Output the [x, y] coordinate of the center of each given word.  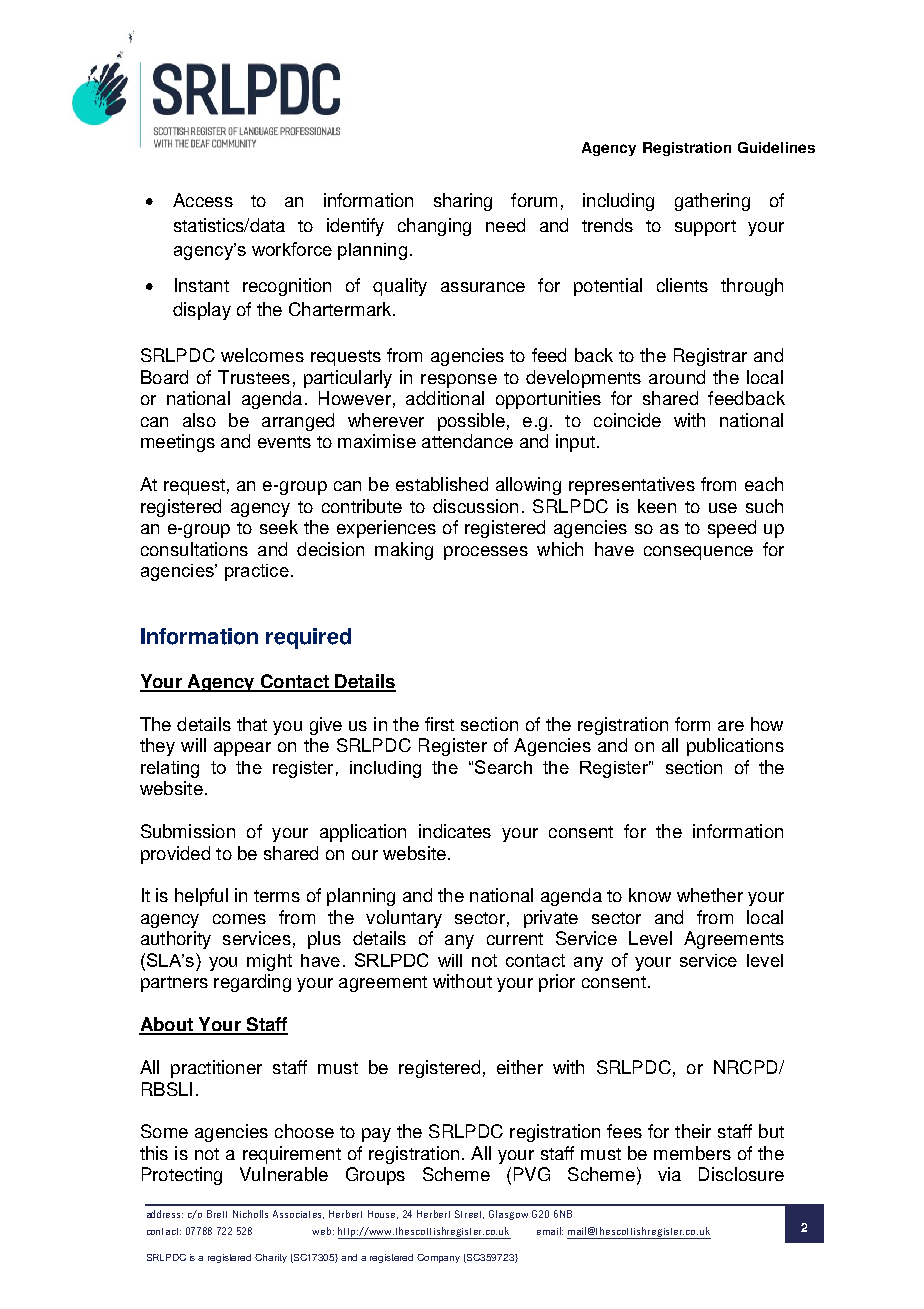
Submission [188, 831]
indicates [455, 831]
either [520, 1067]
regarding [252, 983]
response [459, 381]
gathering [712, 202]
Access [203, 200]
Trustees [254, 377]
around [677, 377]
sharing [463, 202]
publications [735, 747]
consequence [698, 553]
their [693, 1131]
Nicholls [250, 1214]
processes [486, 553]
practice [257, 572]
